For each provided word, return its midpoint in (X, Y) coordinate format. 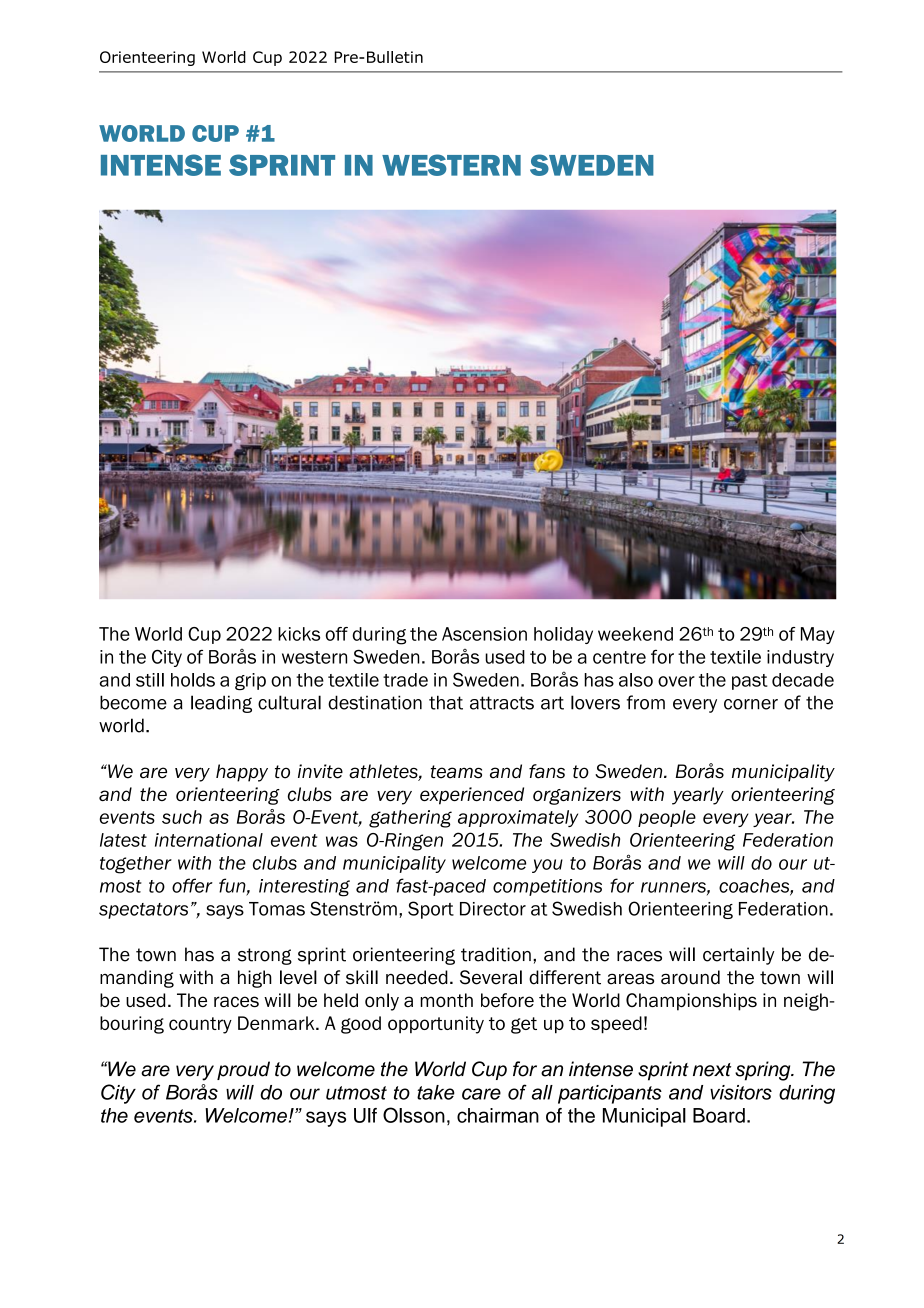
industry (800, 658)
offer (192, 885)
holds (193, 680)
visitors (741, 1092)
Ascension (484, 634)
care (481, 1094)
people (667, 818)
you (547, 866)
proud (243, 1070)
